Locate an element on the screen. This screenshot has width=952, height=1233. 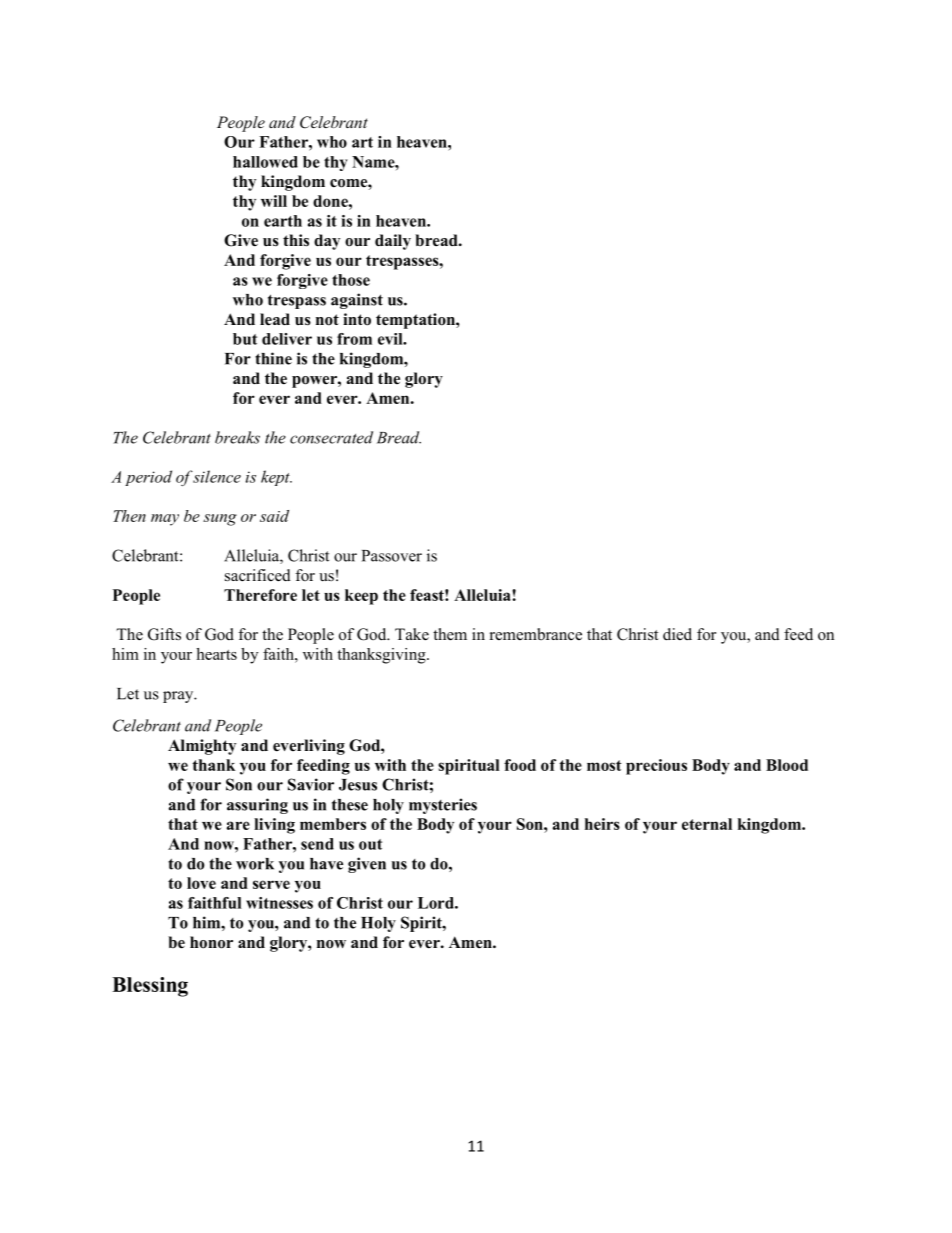
sacrificed is located at coordinates (258, 575).
